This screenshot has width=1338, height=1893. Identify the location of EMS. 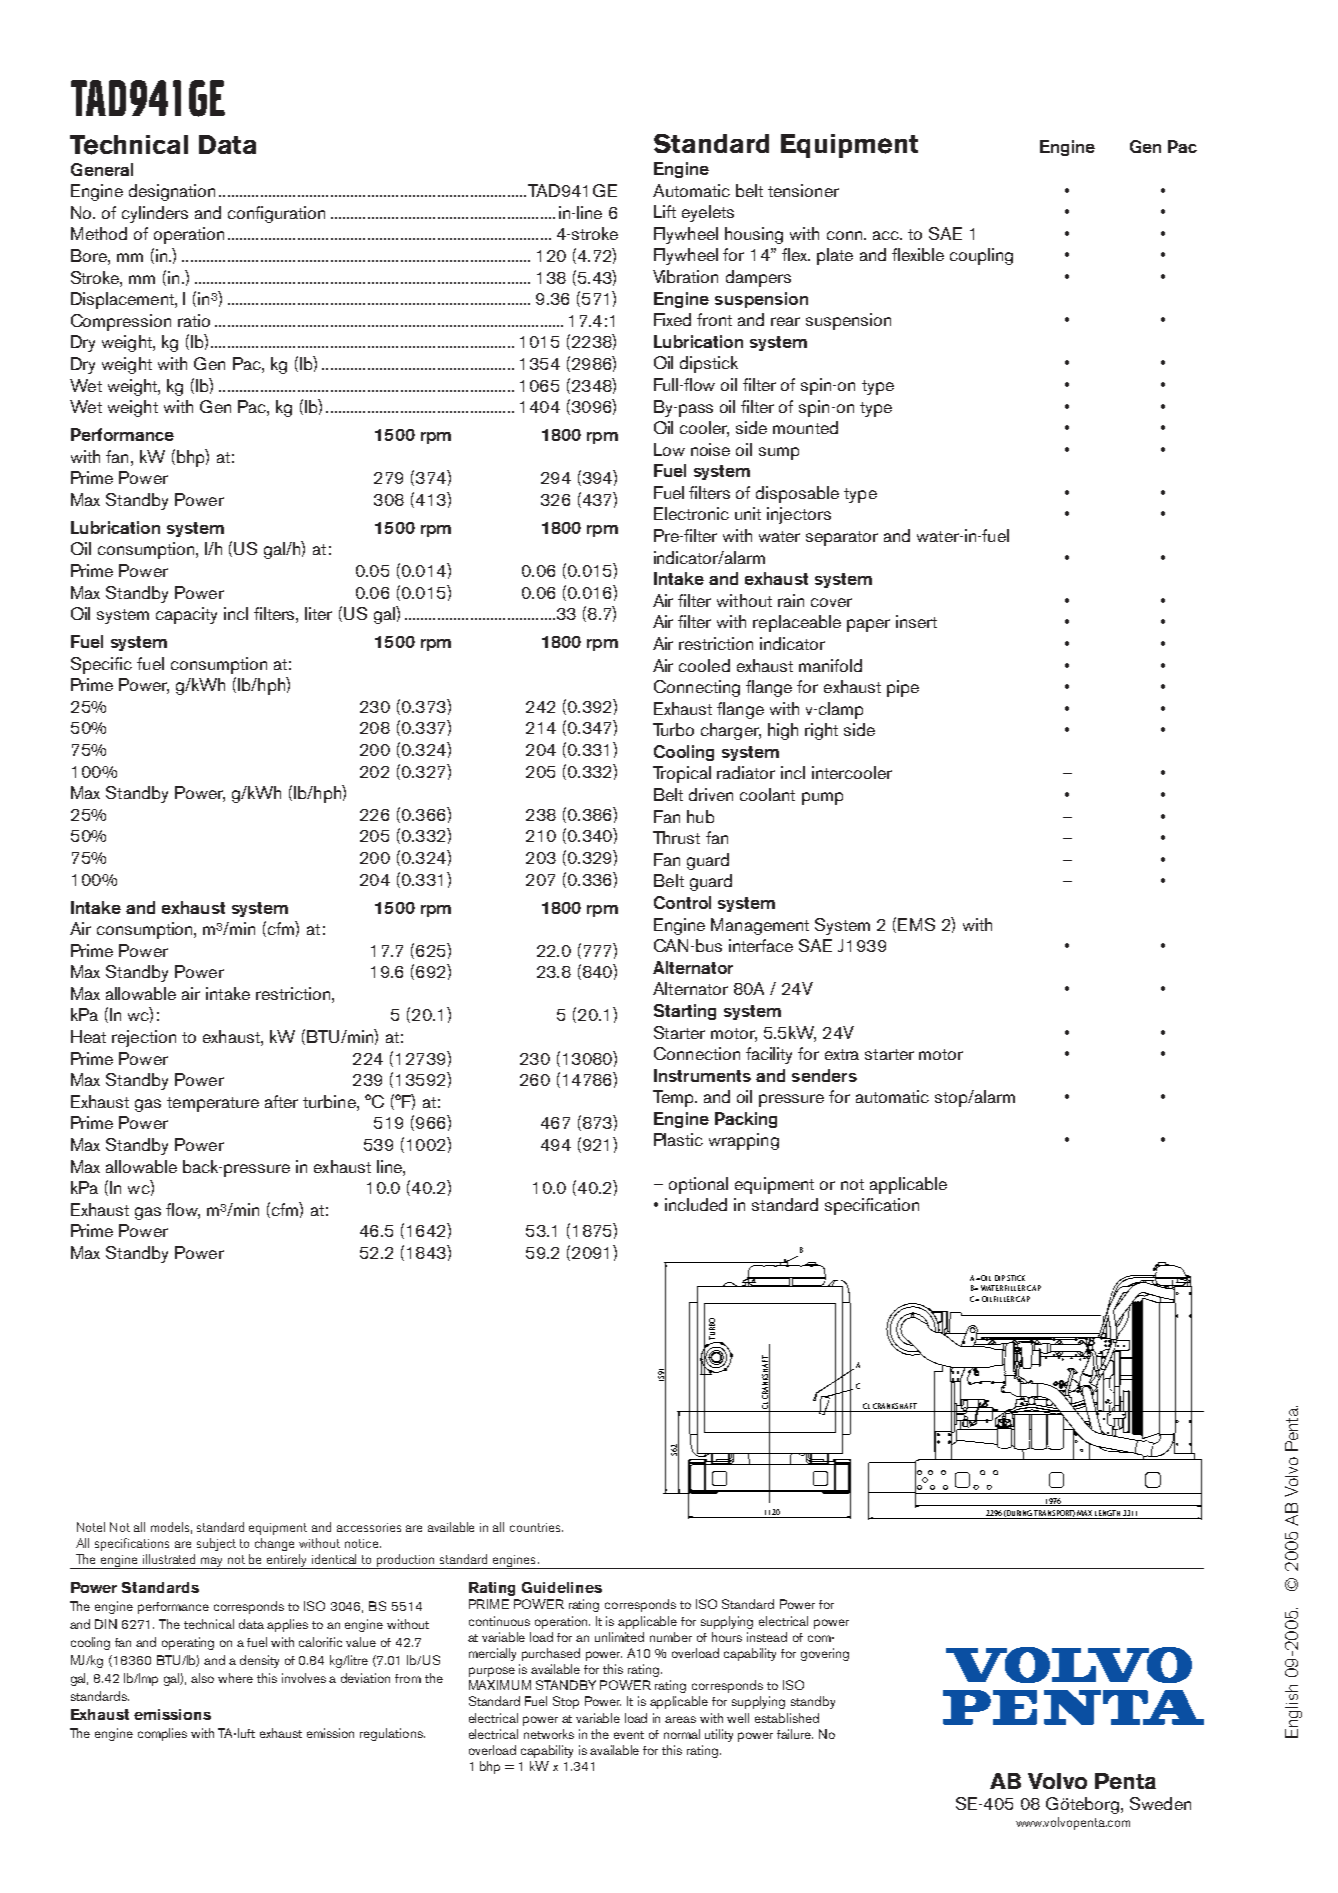
(916, 924).
